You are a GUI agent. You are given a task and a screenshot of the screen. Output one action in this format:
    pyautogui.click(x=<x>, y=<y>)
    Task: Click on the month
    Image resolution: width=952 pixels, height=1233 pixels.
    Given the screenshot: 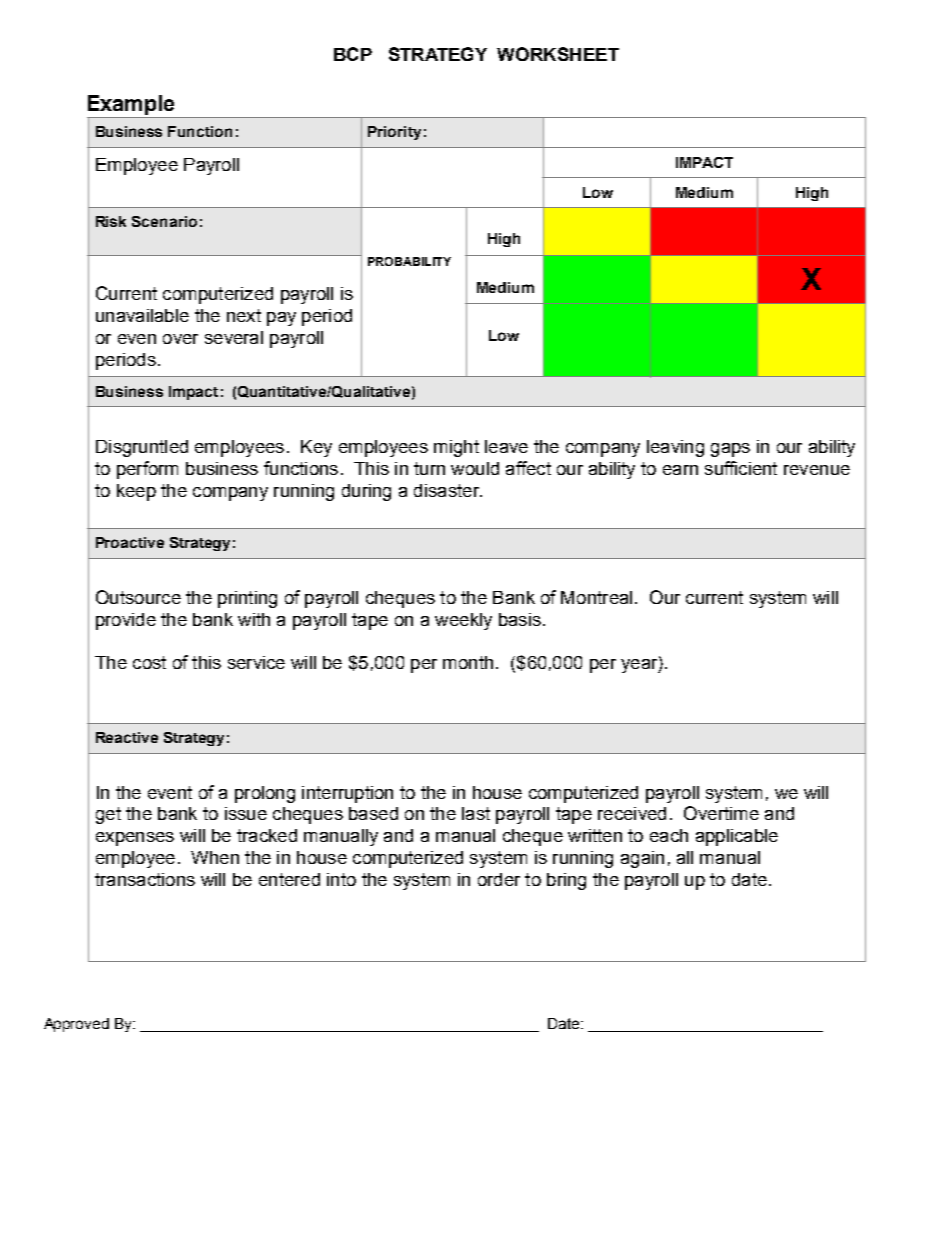 What is the action you would take?
    pyautogui.click(x=468, y=662)
